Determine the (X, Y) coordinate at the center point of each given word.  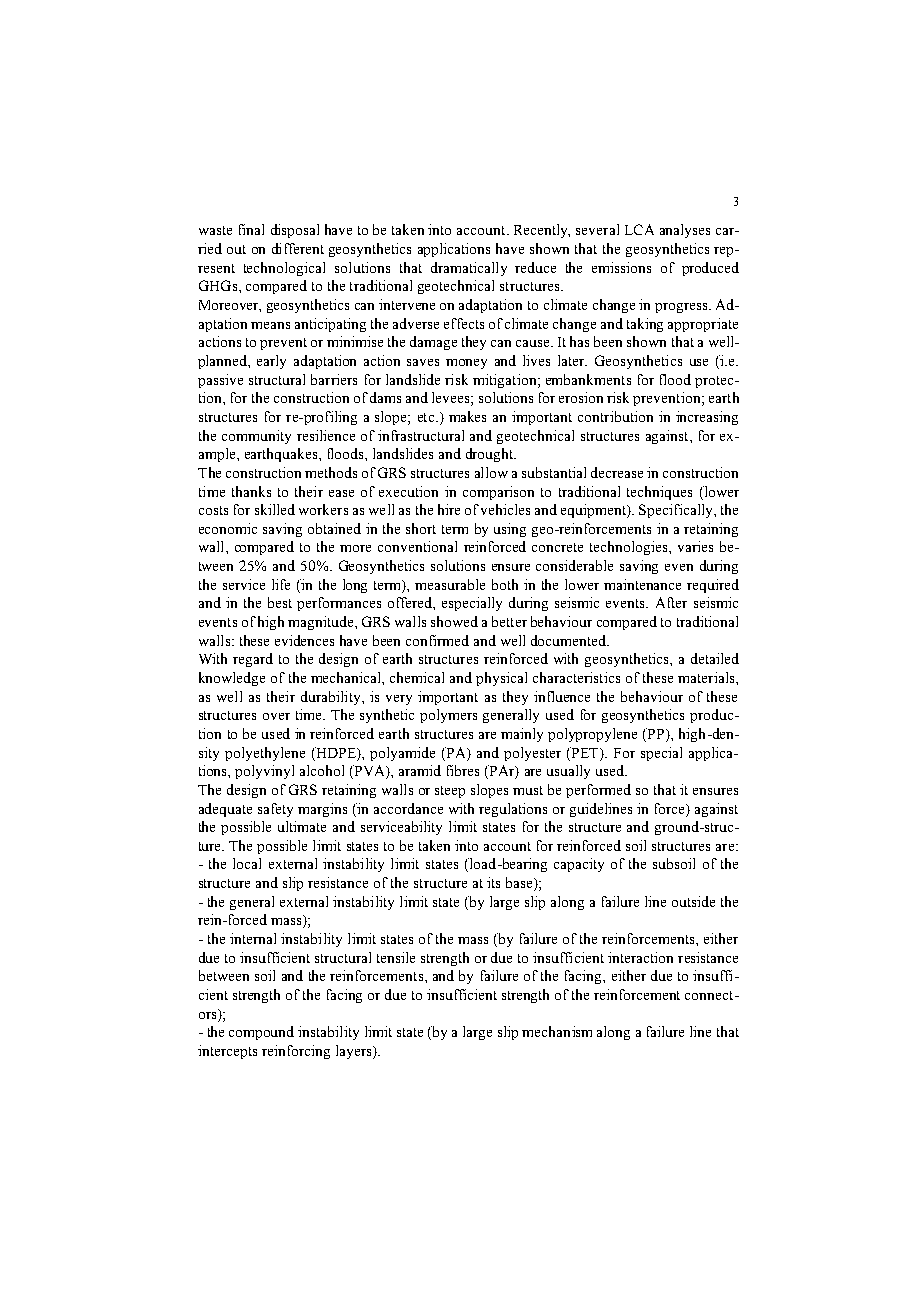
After (671, 602)
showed (454, 621)
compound (261, 1033)
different (298, 248)
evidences (304, 640)
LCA (639, 229)
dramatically (469, 269)
